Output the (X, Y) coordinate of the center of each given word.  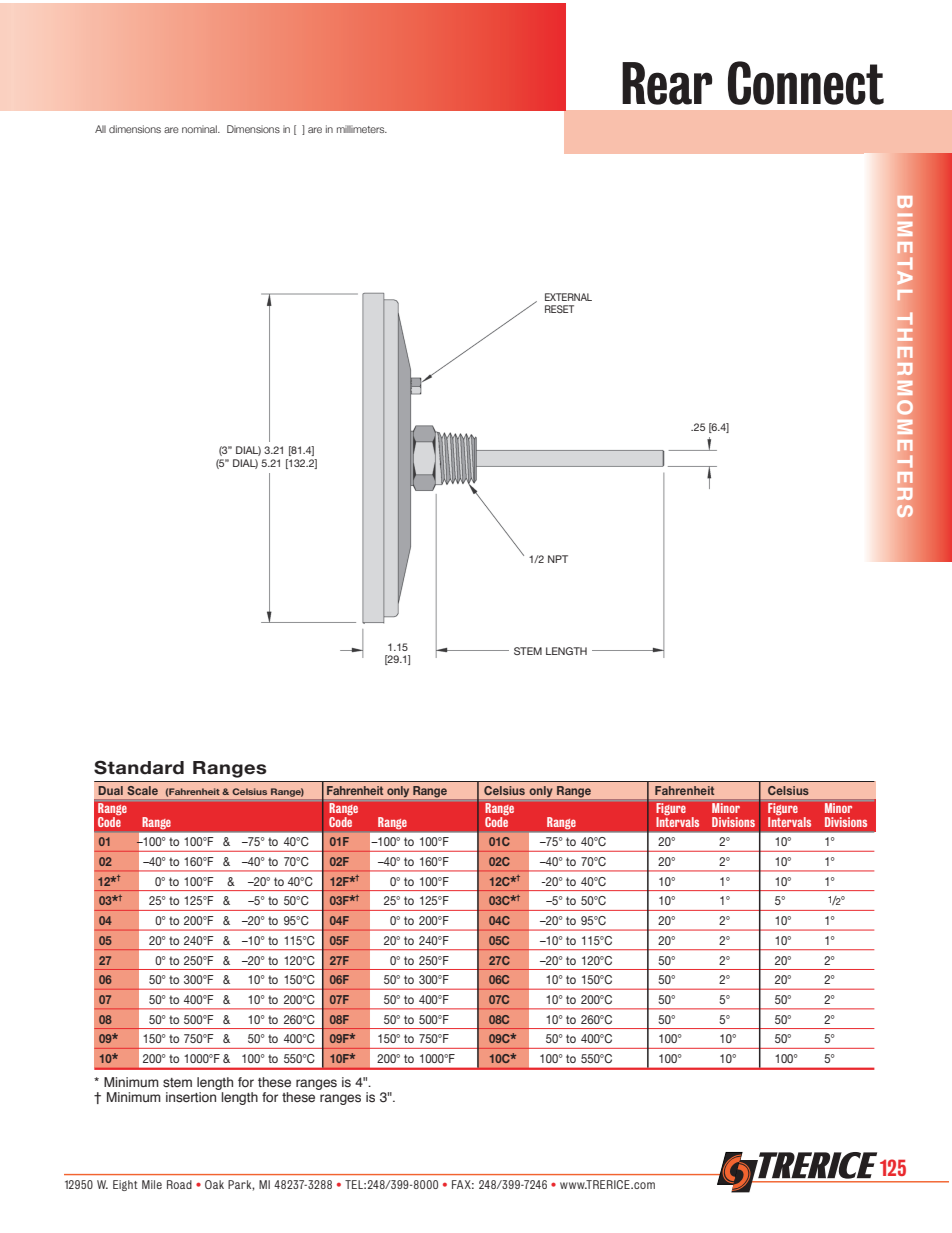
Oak (214, 1184)
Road (179, 1184)
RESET (559, 309)
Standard (139, 767)
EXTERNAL (568, 297)
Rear (667, 83)
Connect (806, 83)
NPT (558, 559)
